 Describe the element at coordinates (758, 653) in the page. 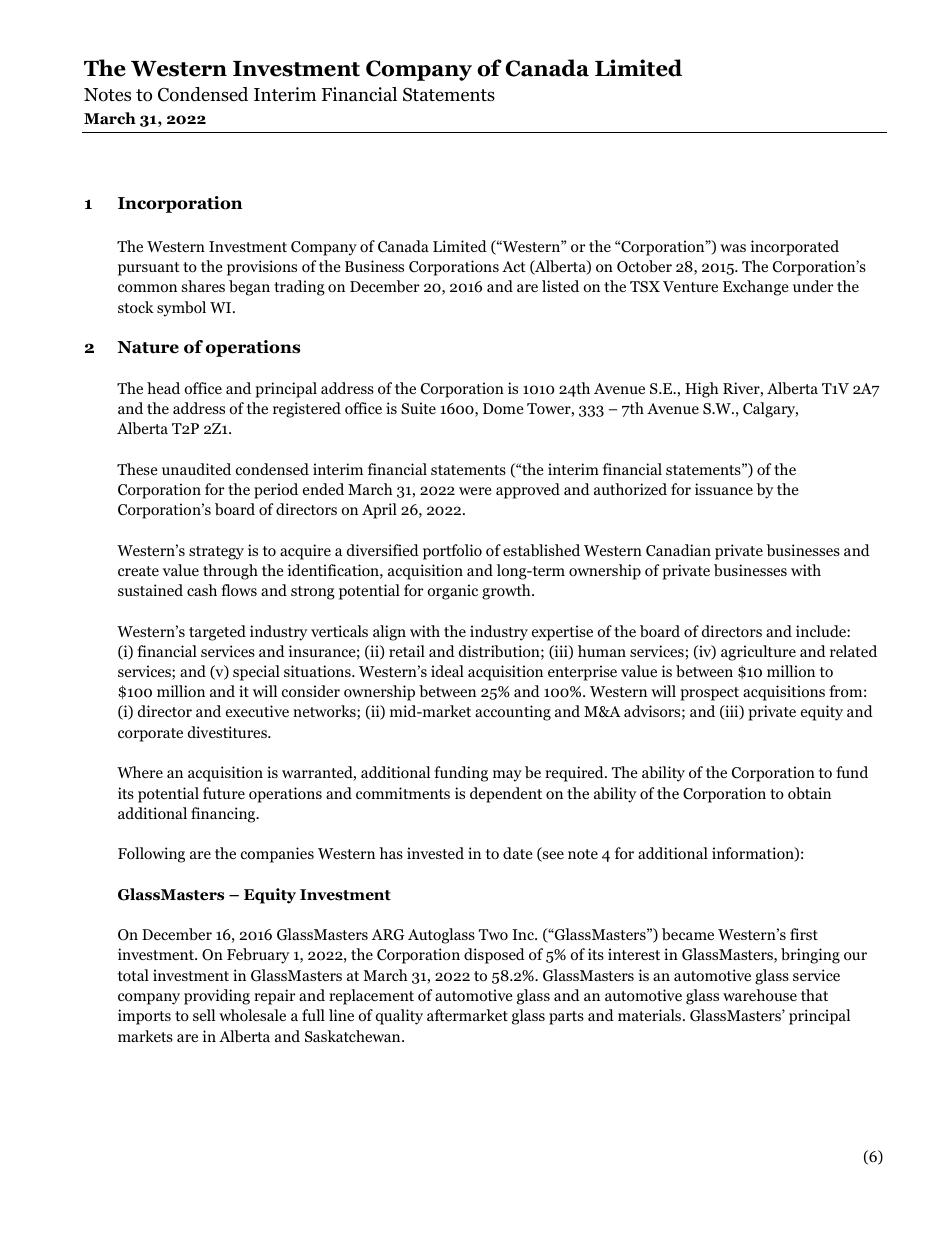

I see `agriculture` at that location.
